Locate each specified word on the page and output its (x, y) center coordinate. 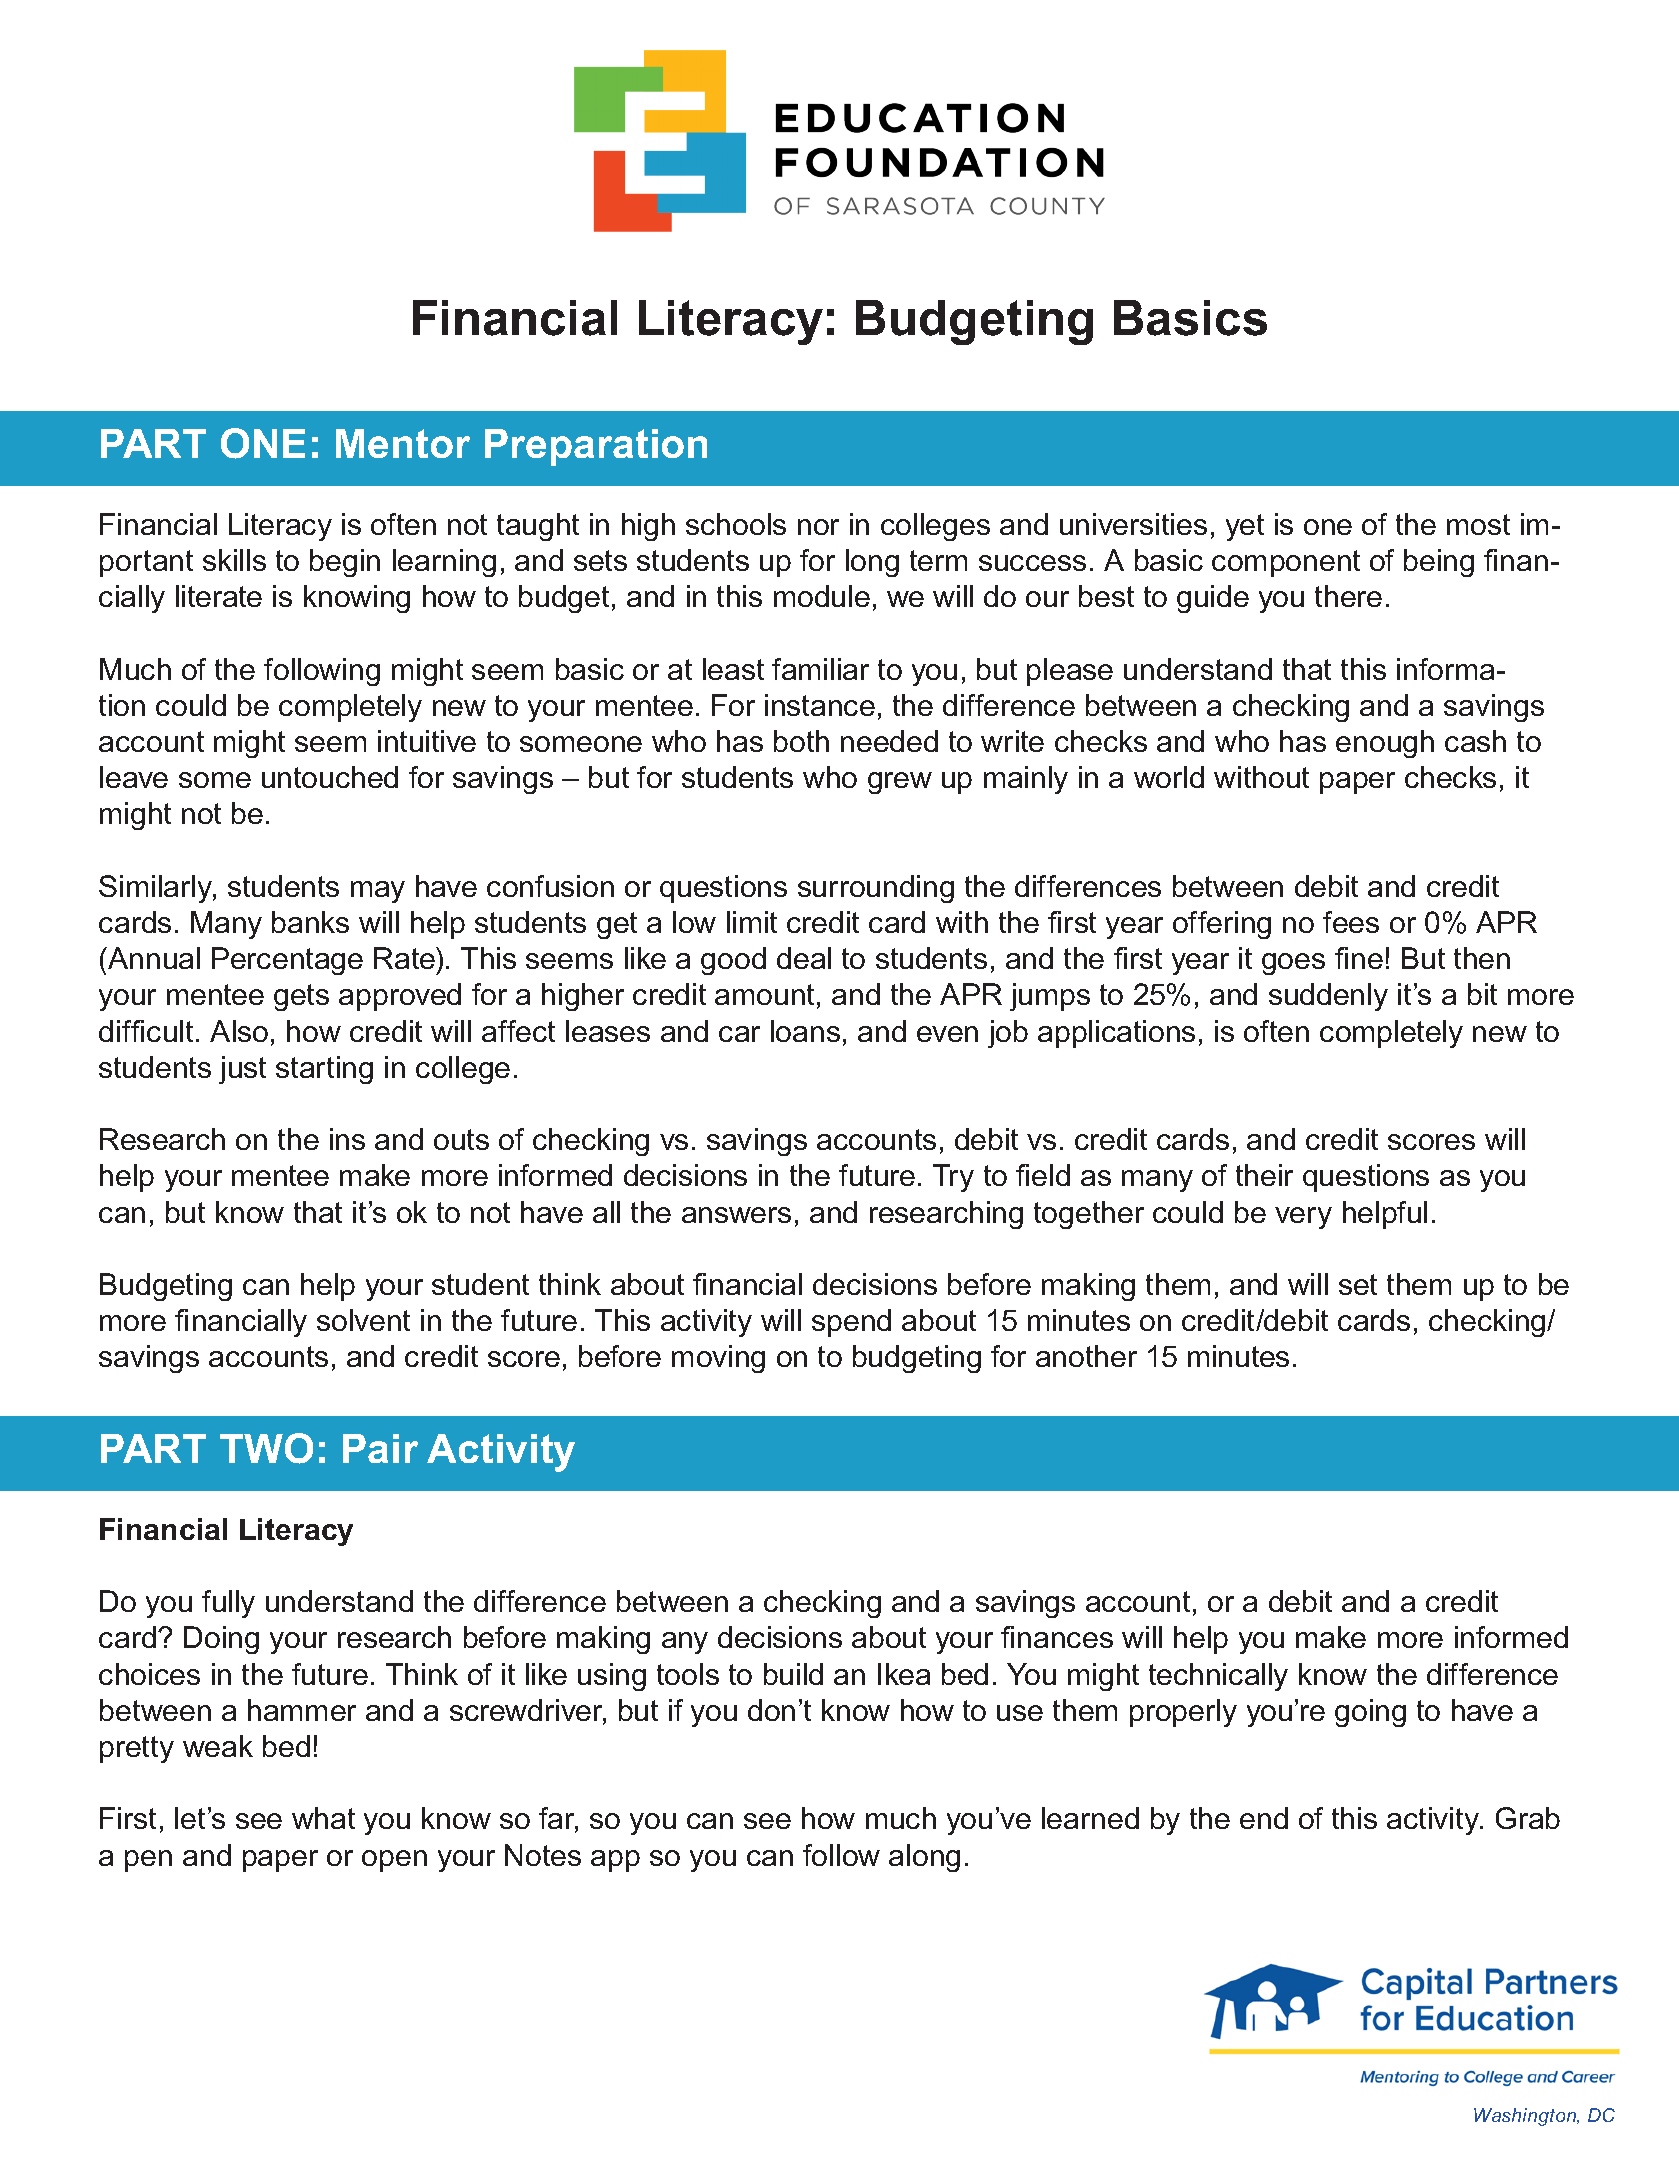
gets (301, 997)
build (793, 1674)
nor (818, 527)
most (1478, 524)
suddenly (1328, 997)
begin (345, 563)
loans (805, 1031)
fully (228, 1604)
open (394, 1861)
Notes (543, 1855)
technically (1218, 1677)
